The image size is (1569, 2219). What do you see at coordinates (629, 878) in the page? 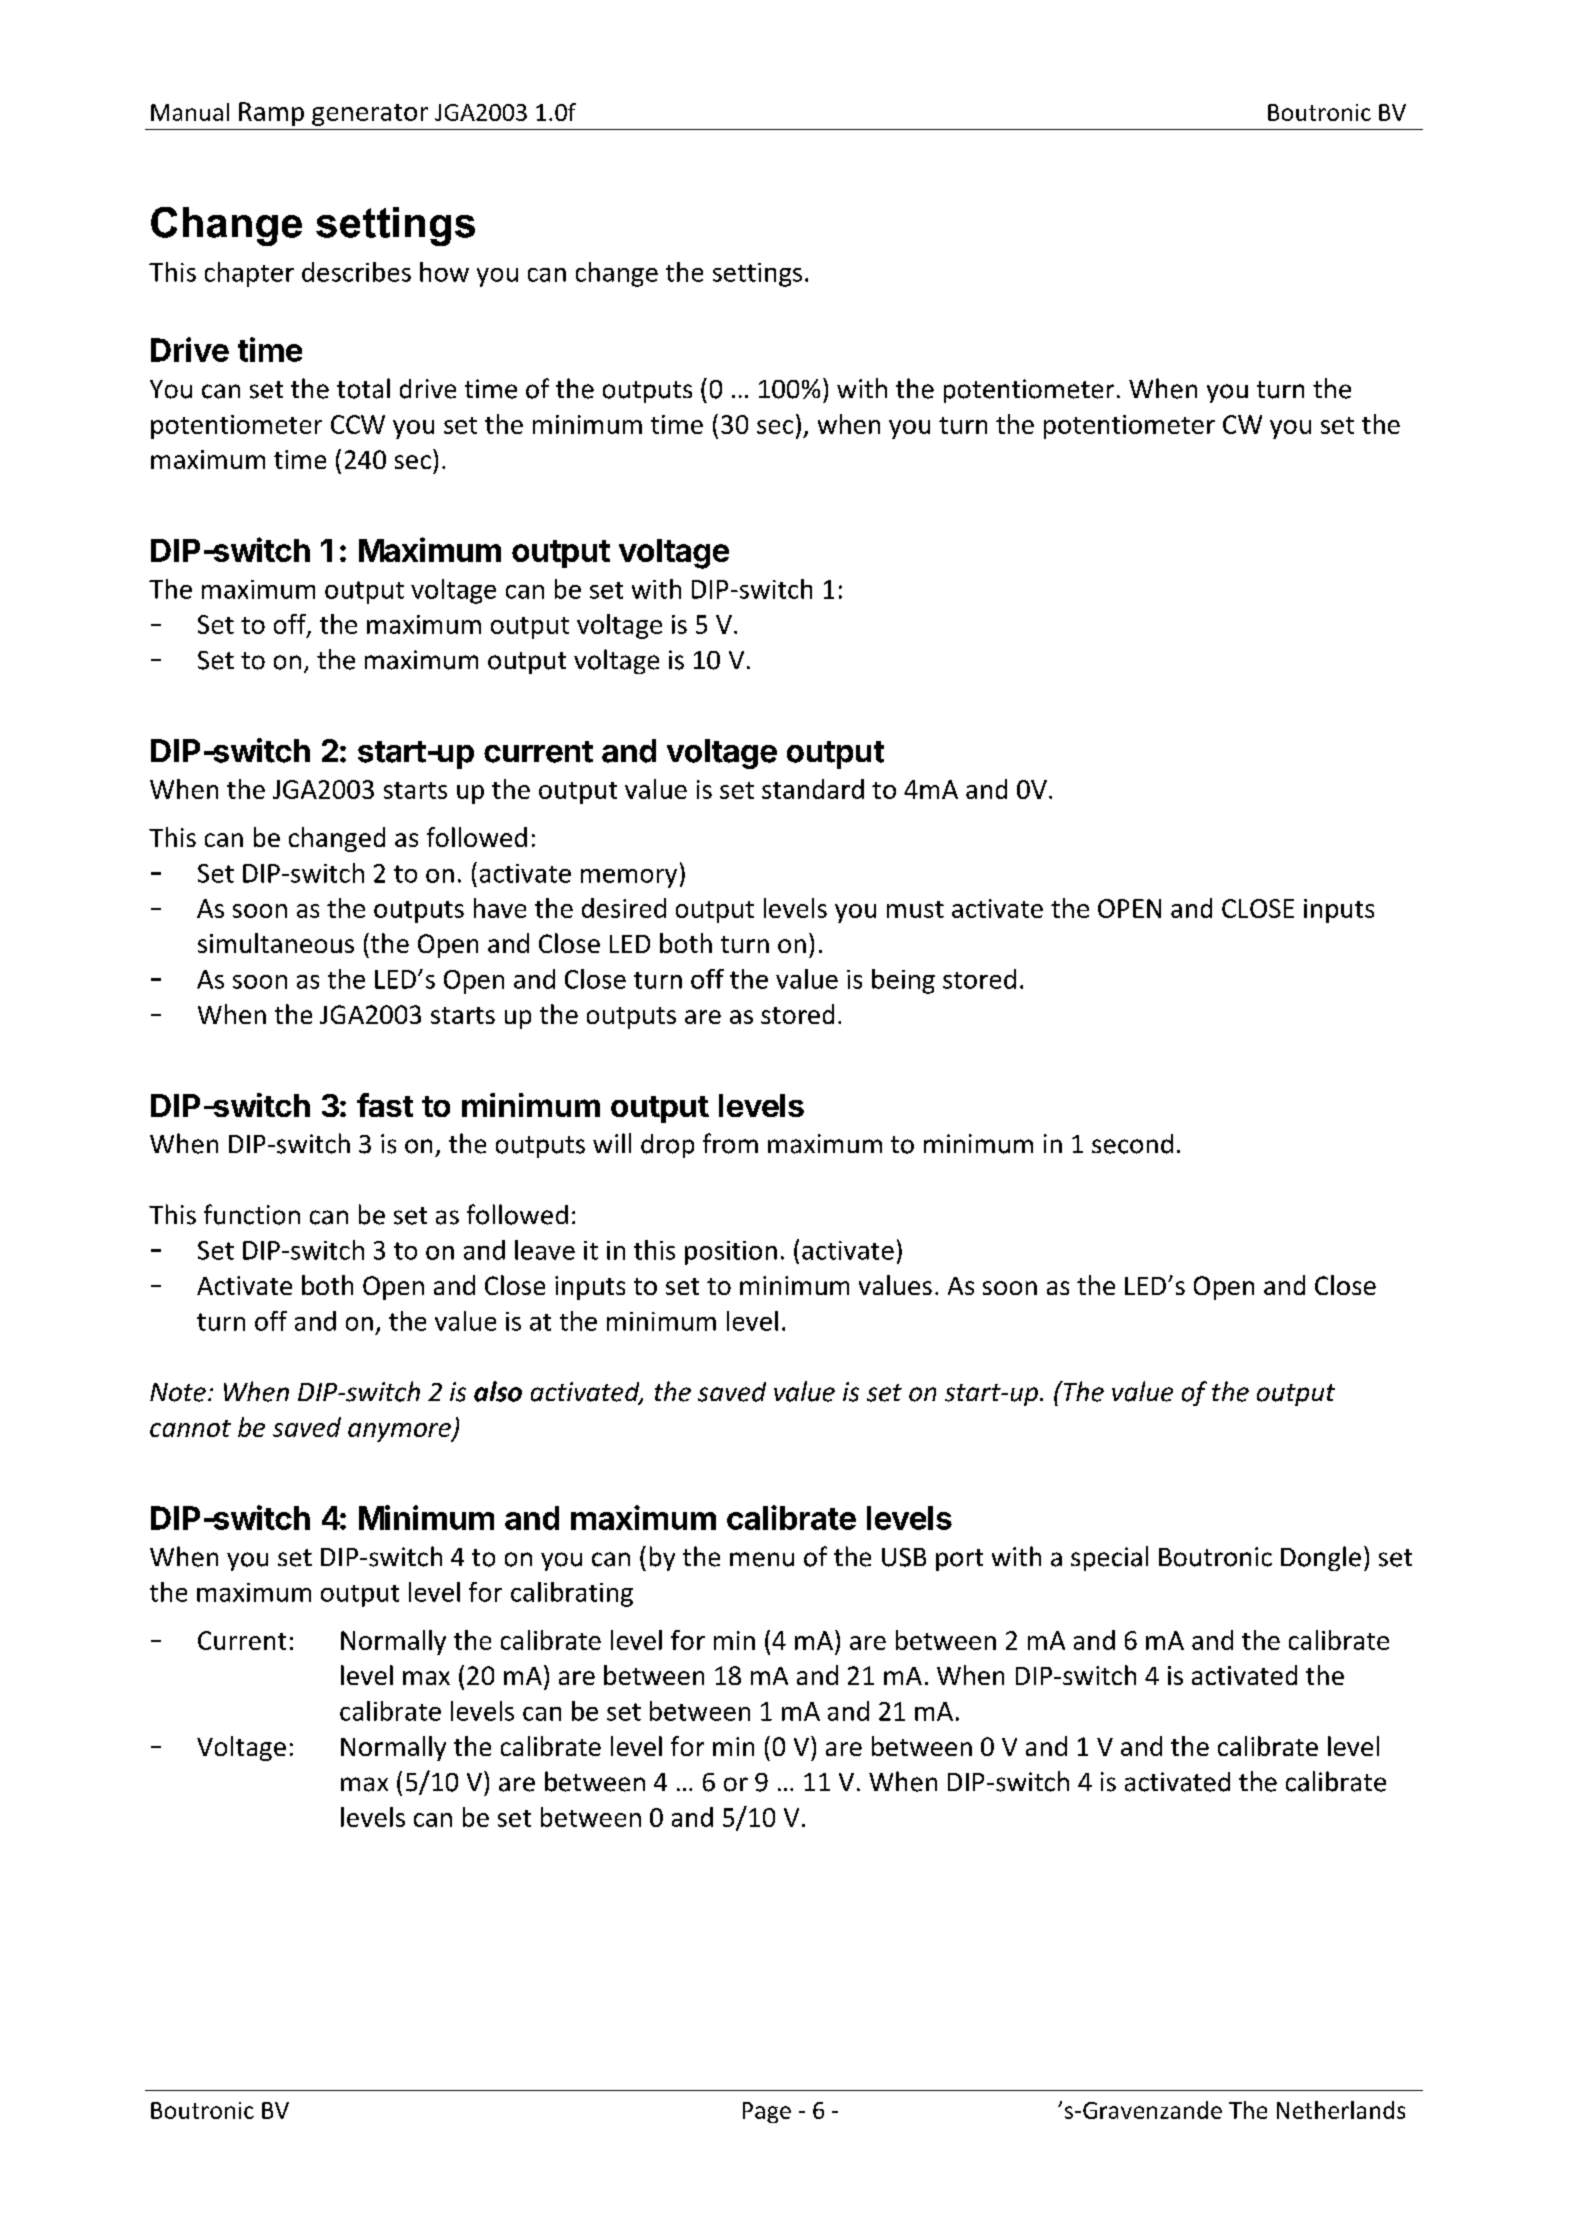
I see `memory` at bounding box center [629, 878].
